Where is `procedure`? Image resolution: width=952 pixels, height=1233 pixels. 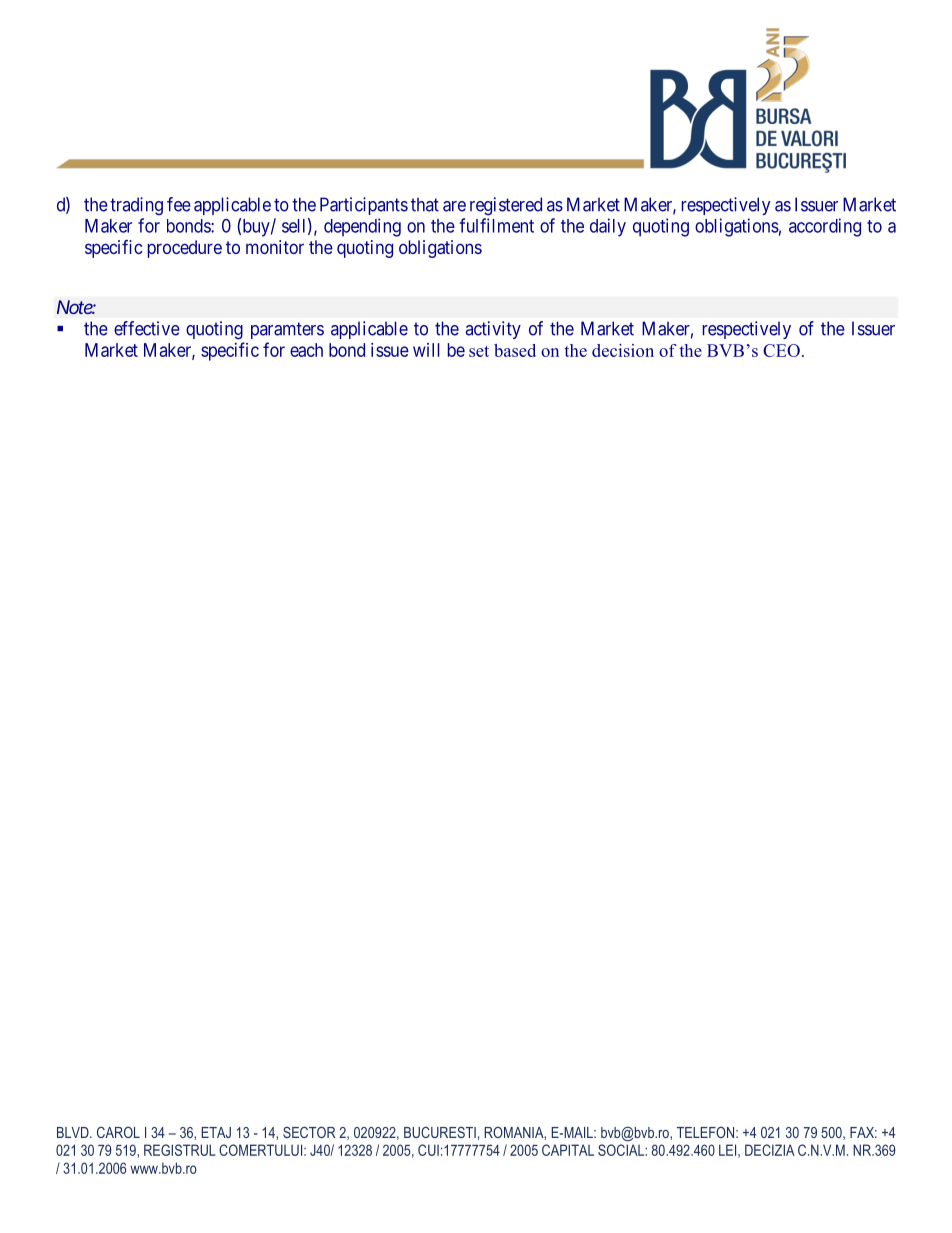 procedure is located at coordinates (185, 249).
